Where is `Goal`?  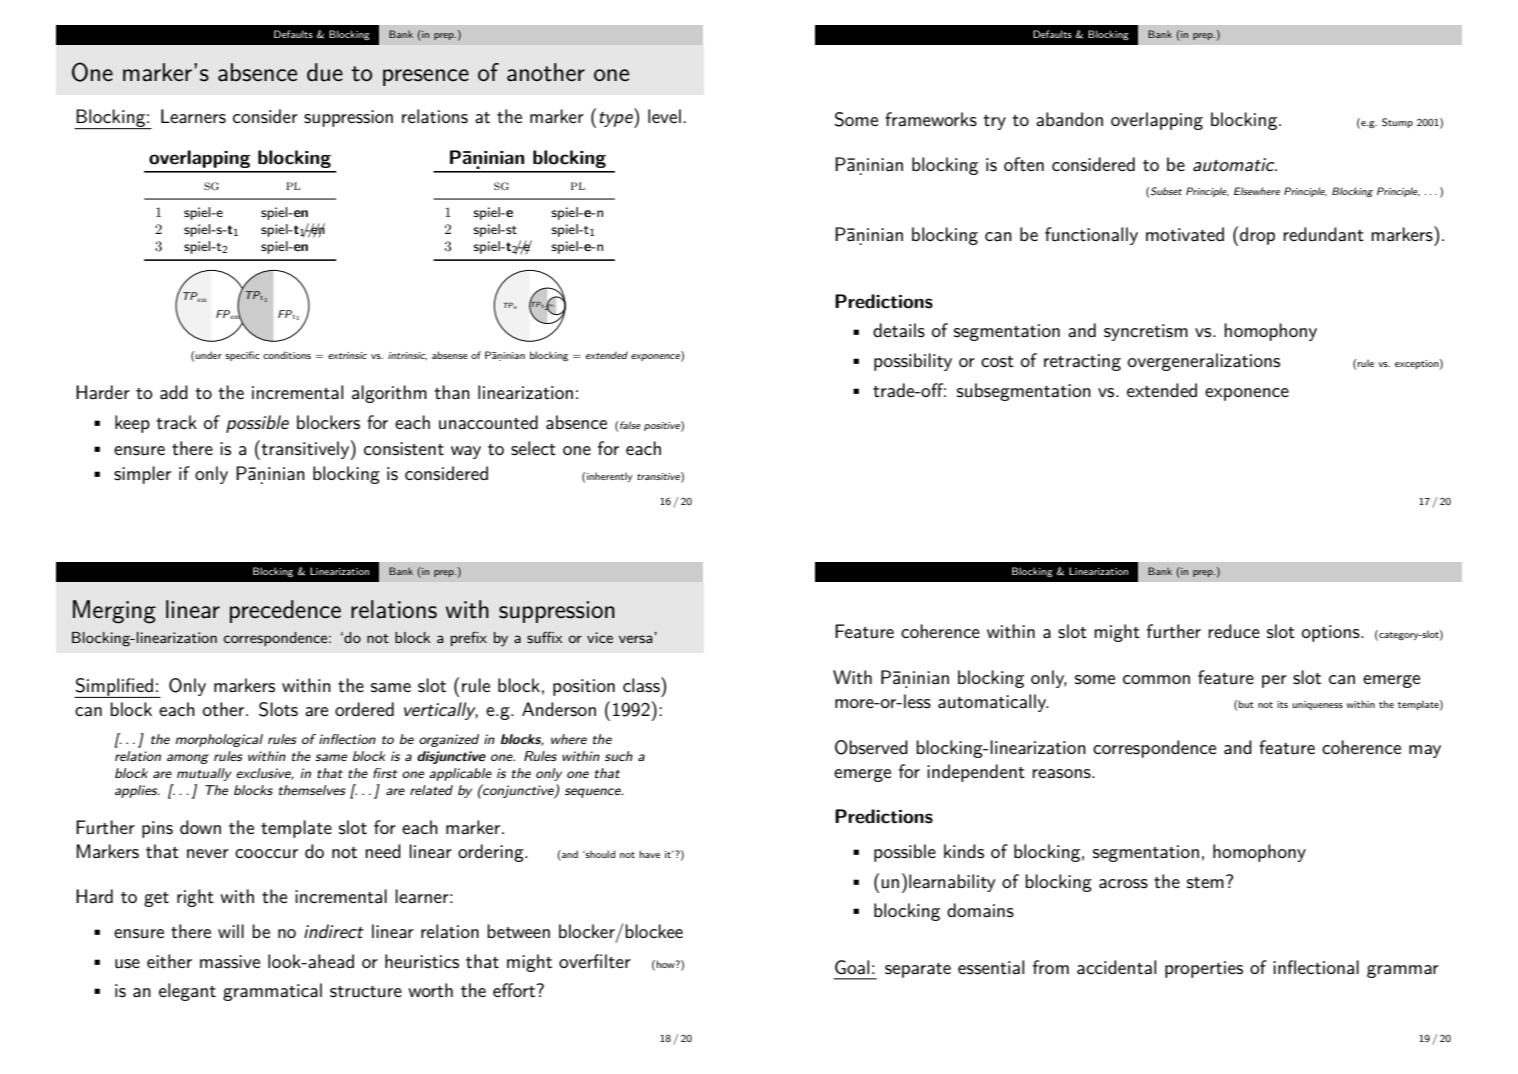 Goal is located at coordinates (852, 967).
